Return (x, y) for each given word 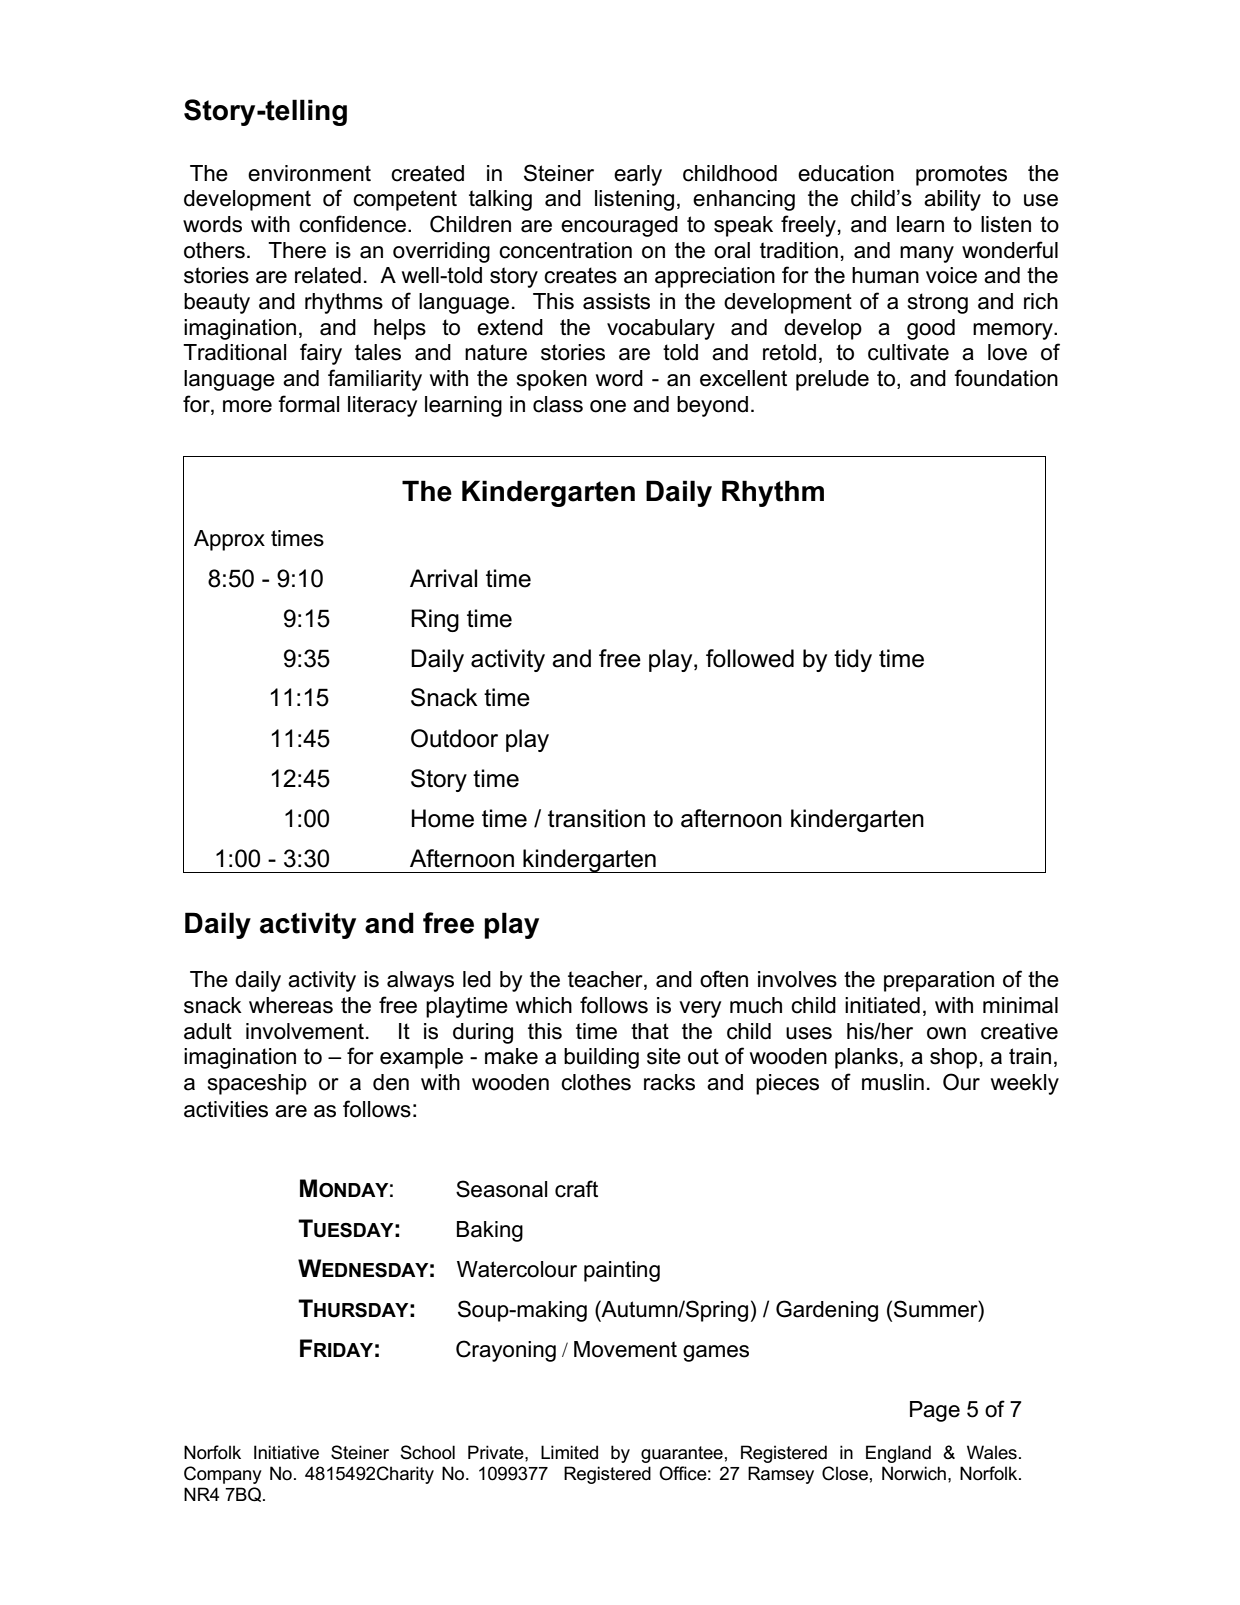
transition (596, 818)
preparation (939, 981)
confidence (352, 224)
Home (443, 818)
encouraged (619, 226)
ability (952, 200)
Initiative (286, 1452)
